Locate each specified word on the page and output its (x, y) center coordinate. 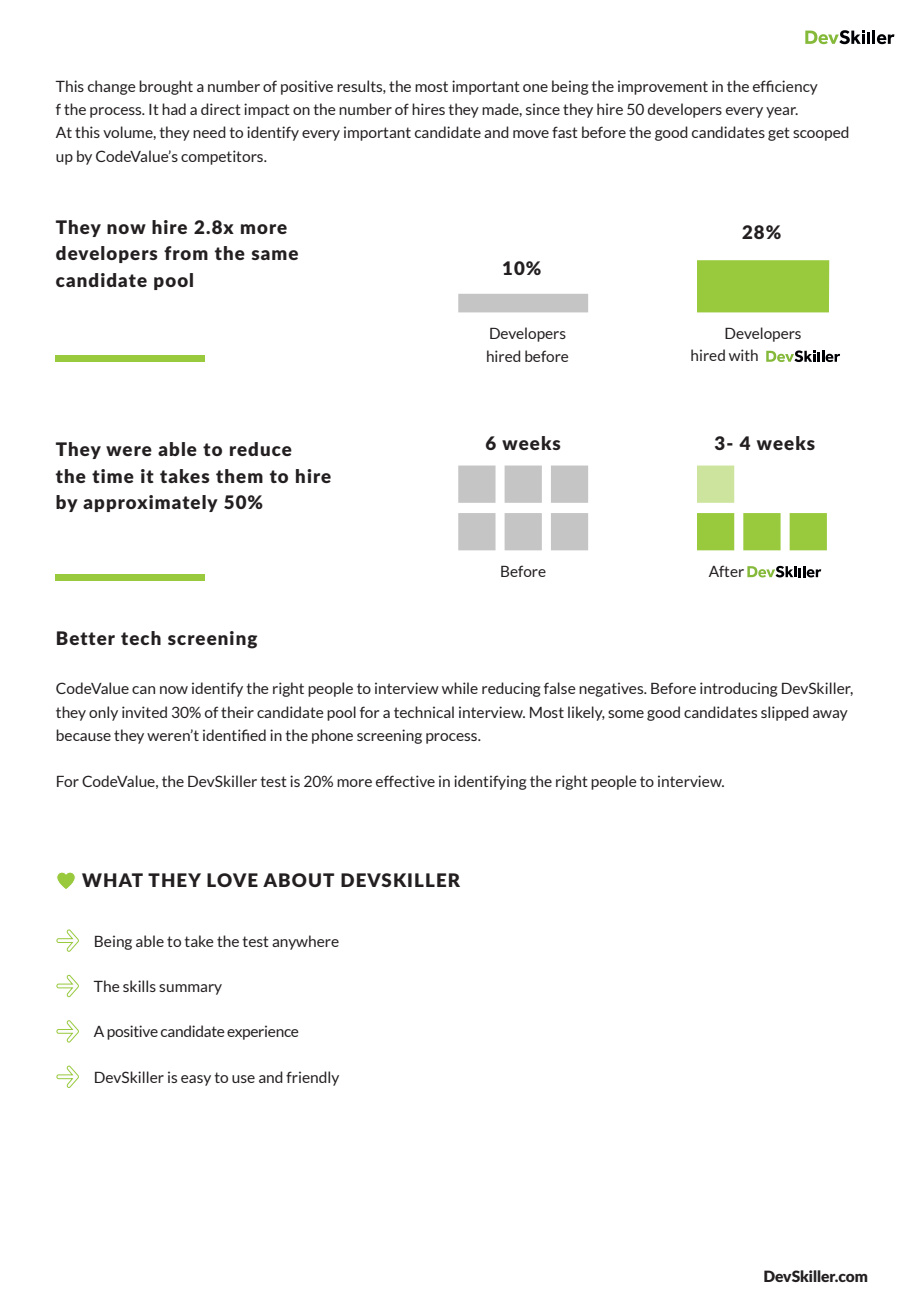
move (531, 134)
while (460, 688)
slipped (785, 713)
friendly (312, 1078)
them (239, 476)
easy (196, 1080)
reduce (261, 449)
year (782, 112)
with (743, 355)
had (174, 109)
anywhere (305, 942)
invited (144, 712)
